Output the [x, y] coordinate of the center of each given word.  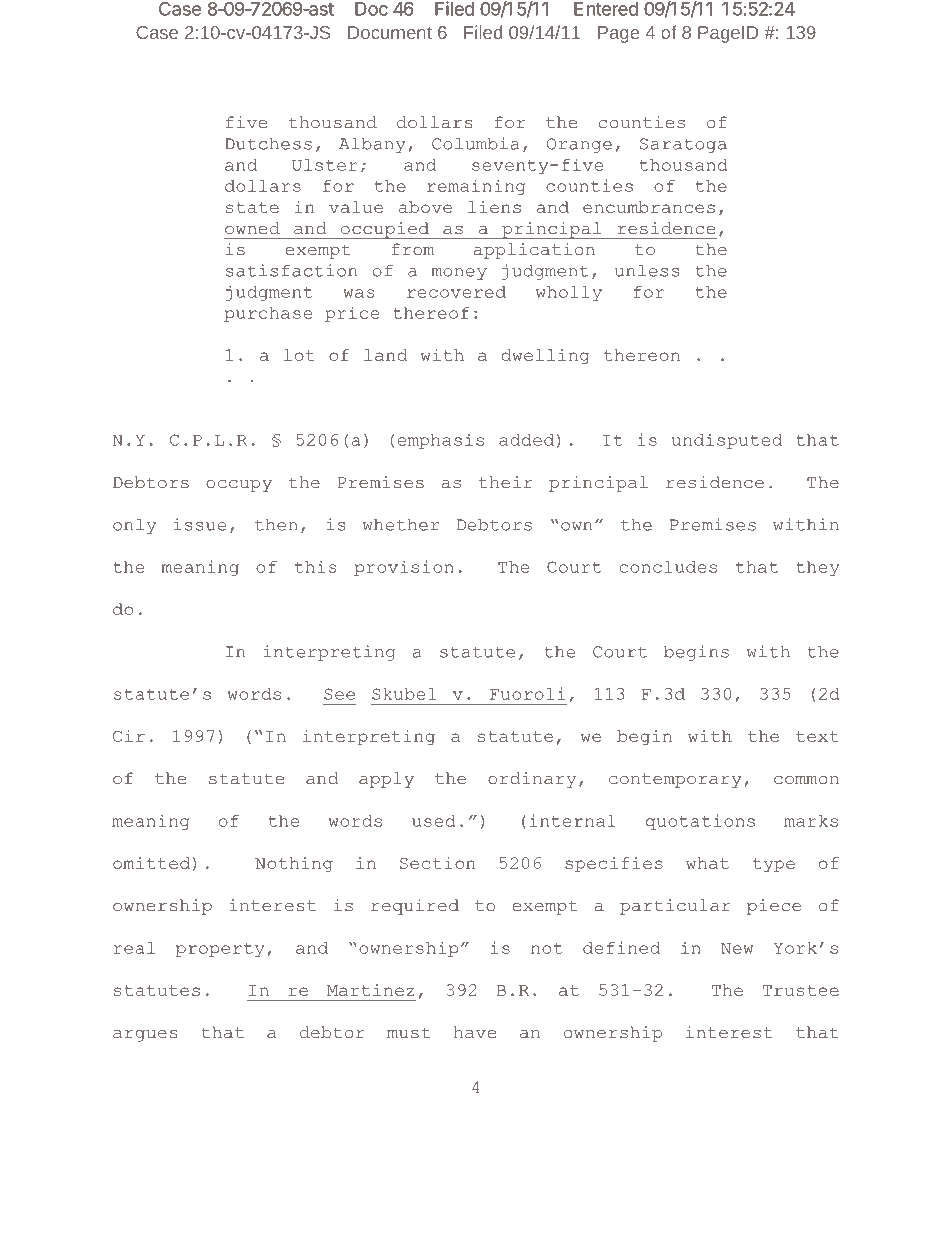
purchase [268, 314]
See [339, 694]
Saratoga [683, 145]
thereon [642, 355]
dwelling [545, 357]
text [817, 736]
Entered [606, 9]
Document [390, 32]
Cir [129, 736]
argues [145, 1036]
